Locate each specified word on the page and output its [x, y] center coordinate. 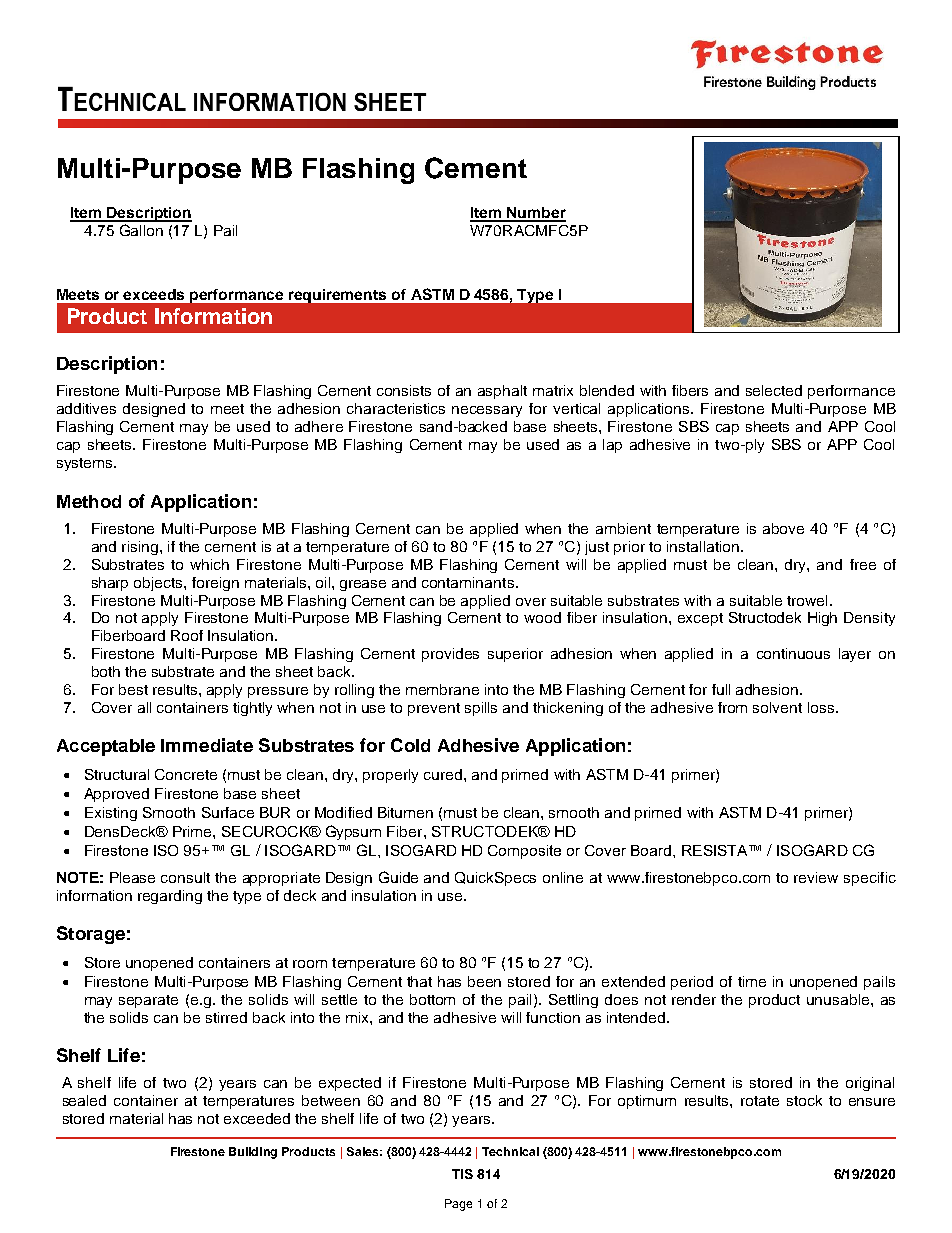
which [209, 564]
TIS [462, 1174]
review [816, 877]
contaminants [468, 582]
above [783, 528]
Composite [524, 852]
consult [185, 877]
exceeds [153, 294]
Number [535, 214]
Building [253, 1153]
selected [774, 390]
